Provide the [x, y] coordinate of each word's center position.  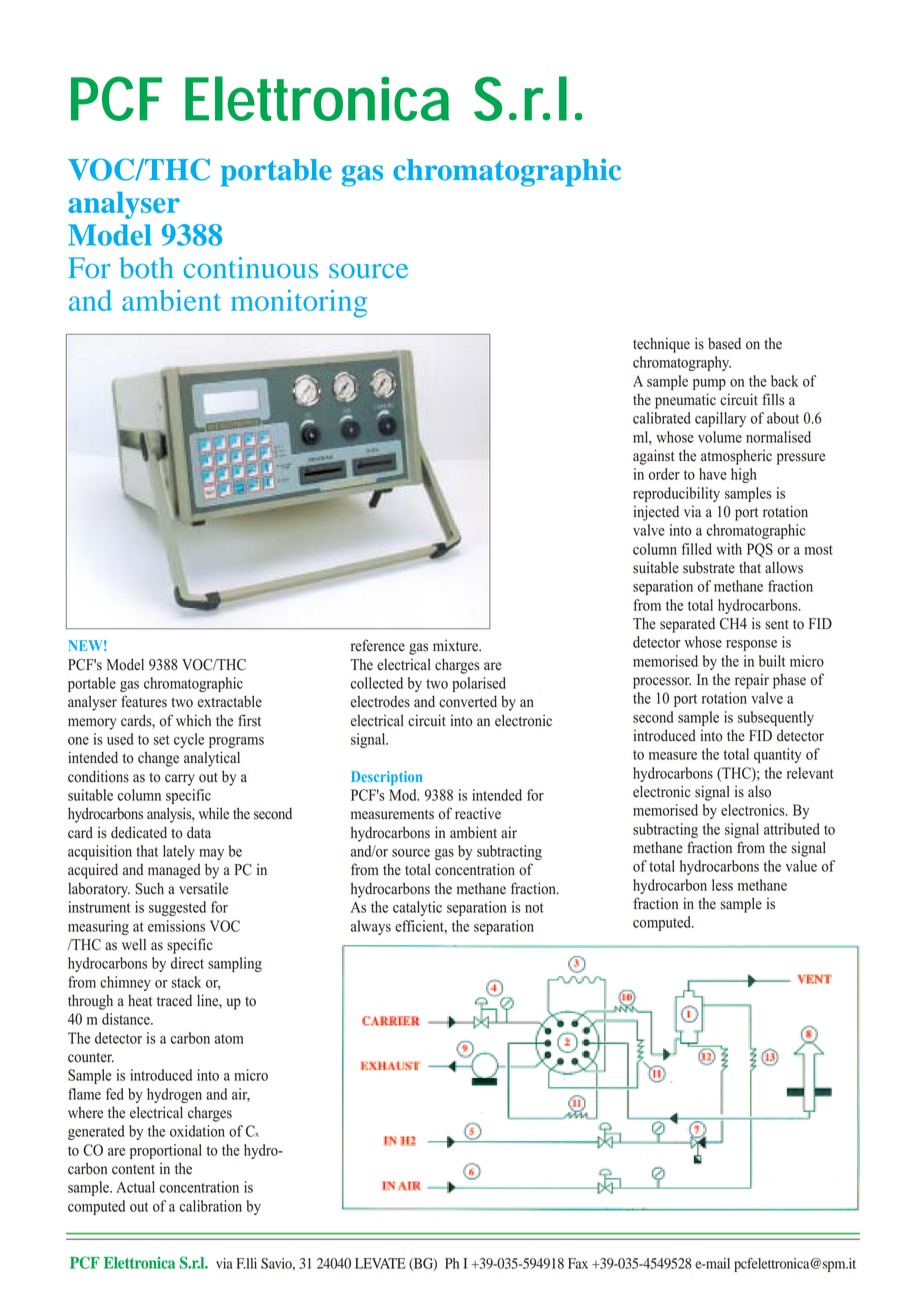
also [759, 791]
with [729, 549]
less [722, 885]
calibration [210, 1206]
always [371, 927]
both [146, 268]
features [144, 701]
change [158, 759]
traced [174, 1001]
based [724, 344]
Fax [578, 1263]
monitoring [299, 303]
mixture [456, 645]
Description [386, 778]
